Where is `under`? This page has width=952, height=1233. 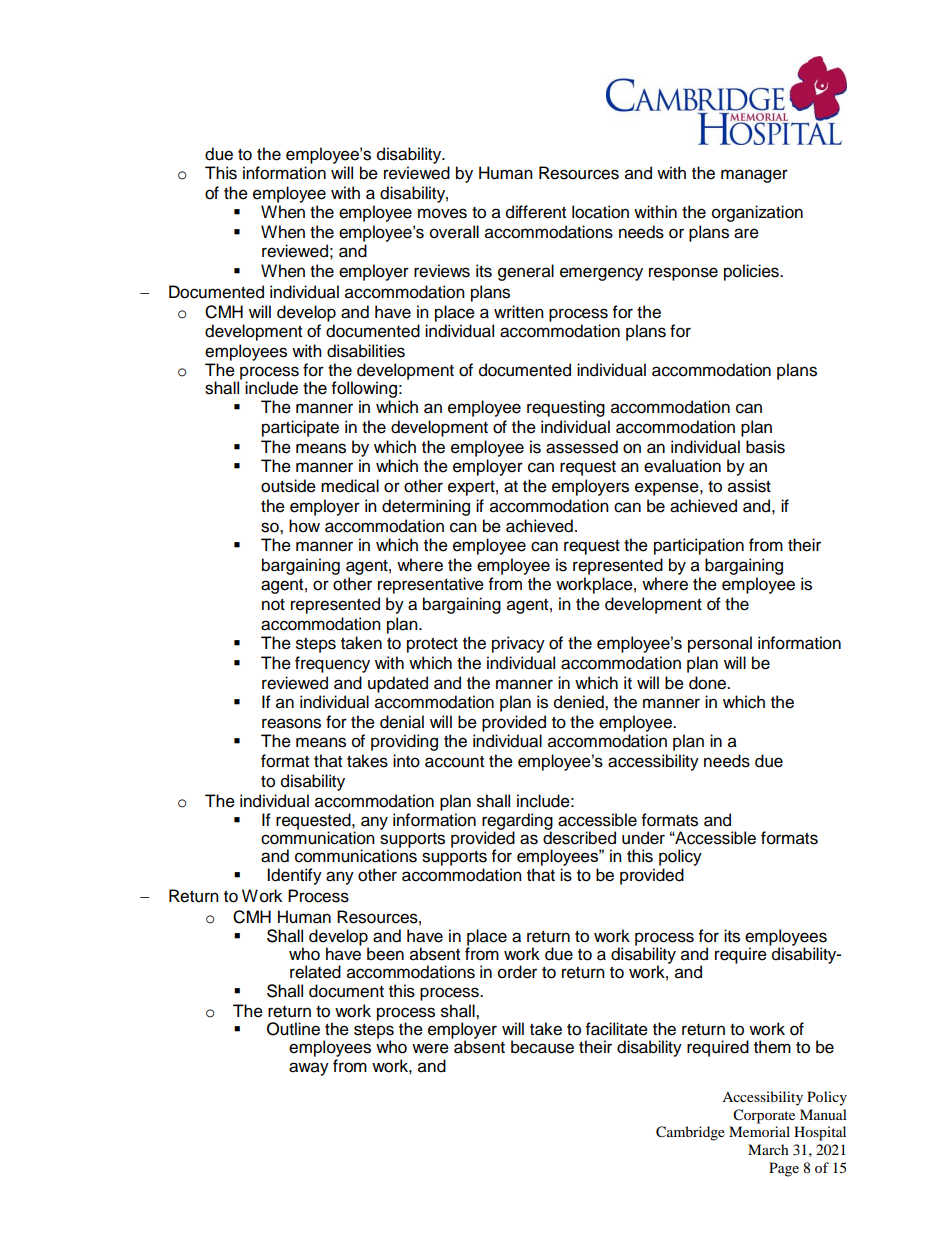 under is located at coordinates (643, 838).
